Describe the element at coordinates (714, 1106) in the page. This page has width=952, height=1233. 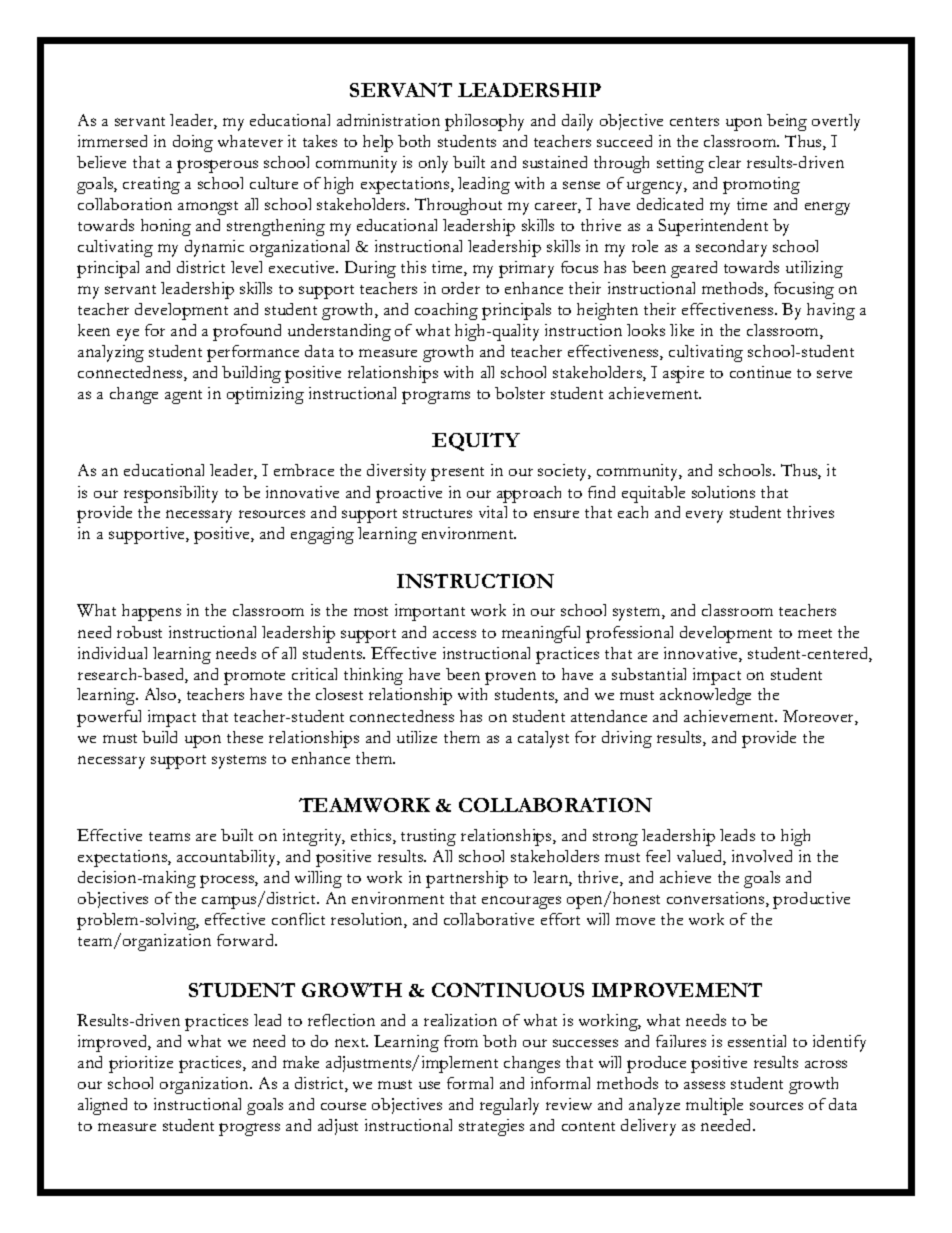
I see `multiple` at that location.
